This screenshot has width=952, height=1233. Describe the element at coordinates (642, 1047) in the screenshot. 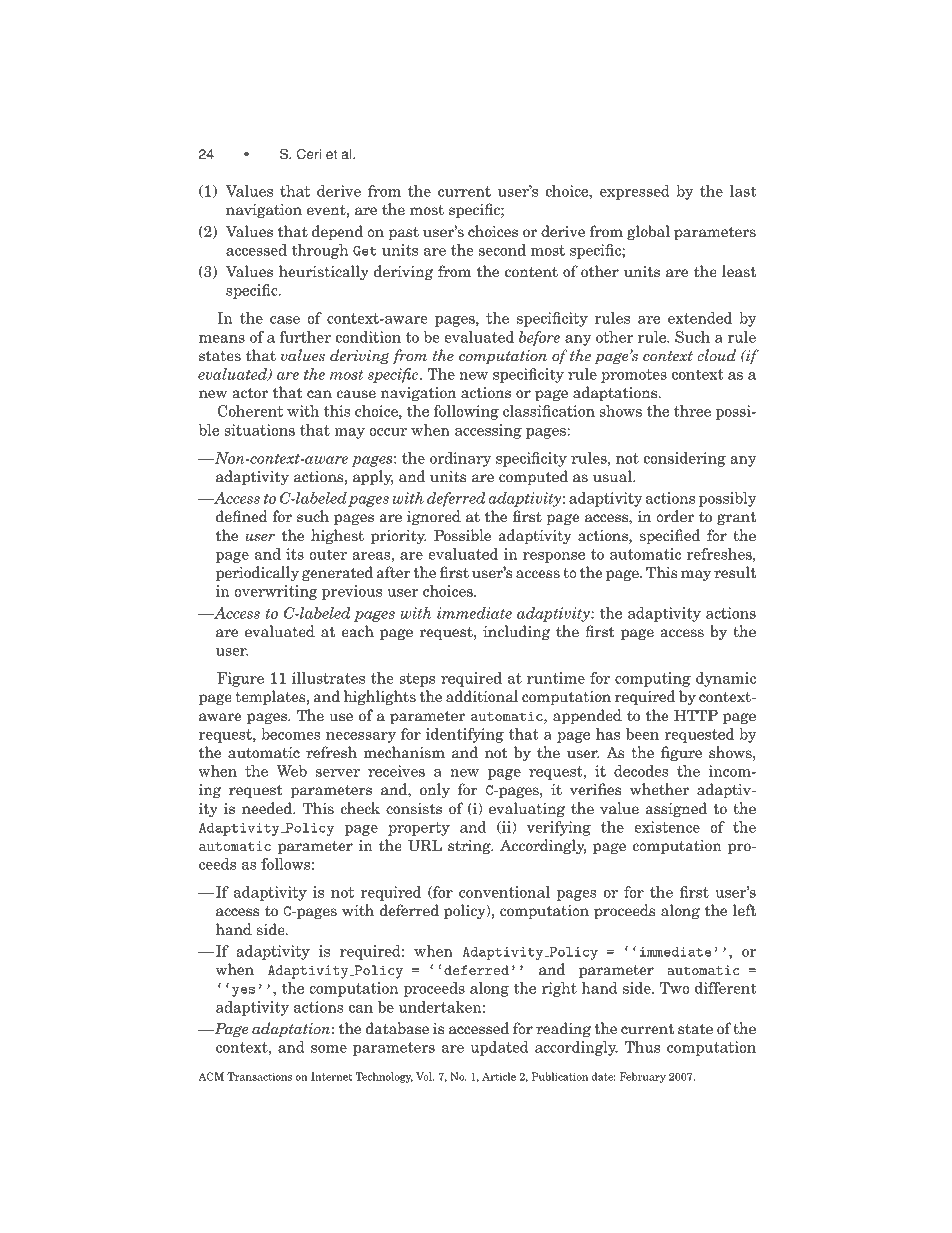

I see `Thus` at that location.
